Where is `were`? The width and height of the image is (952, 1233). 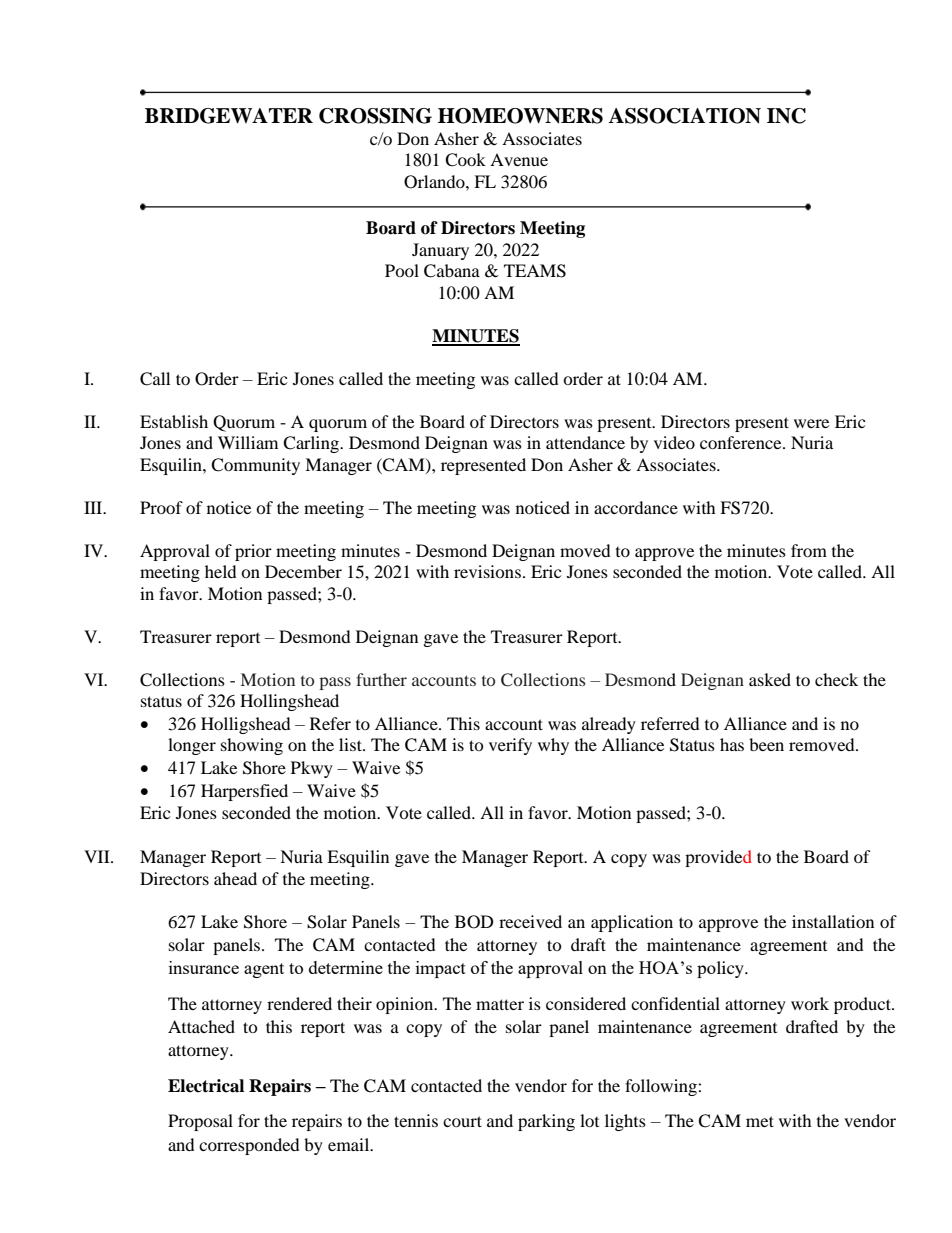
were is located at coordinates (811, 423).
